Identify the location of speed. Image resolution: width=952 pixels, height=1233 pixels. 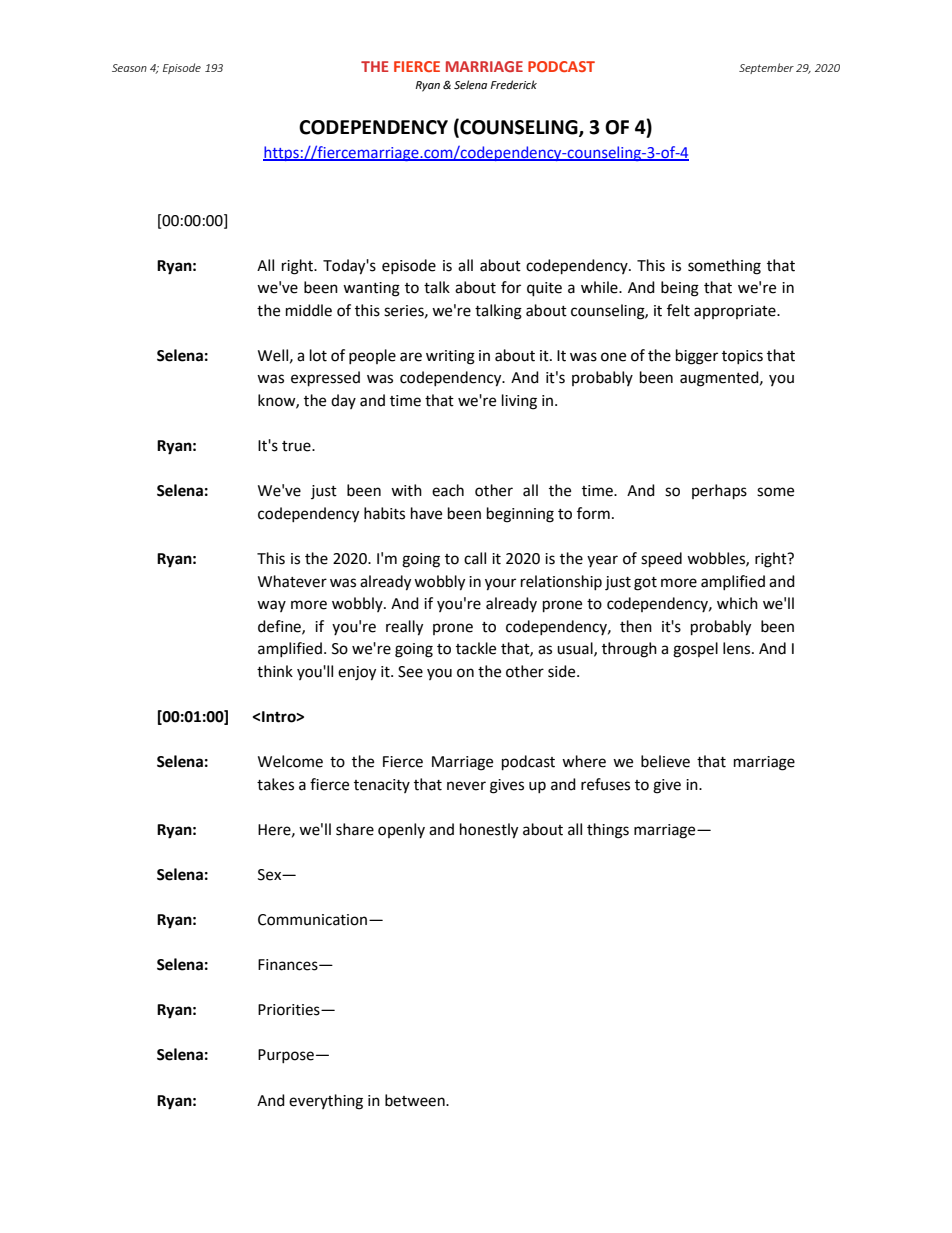
(661, 560).
